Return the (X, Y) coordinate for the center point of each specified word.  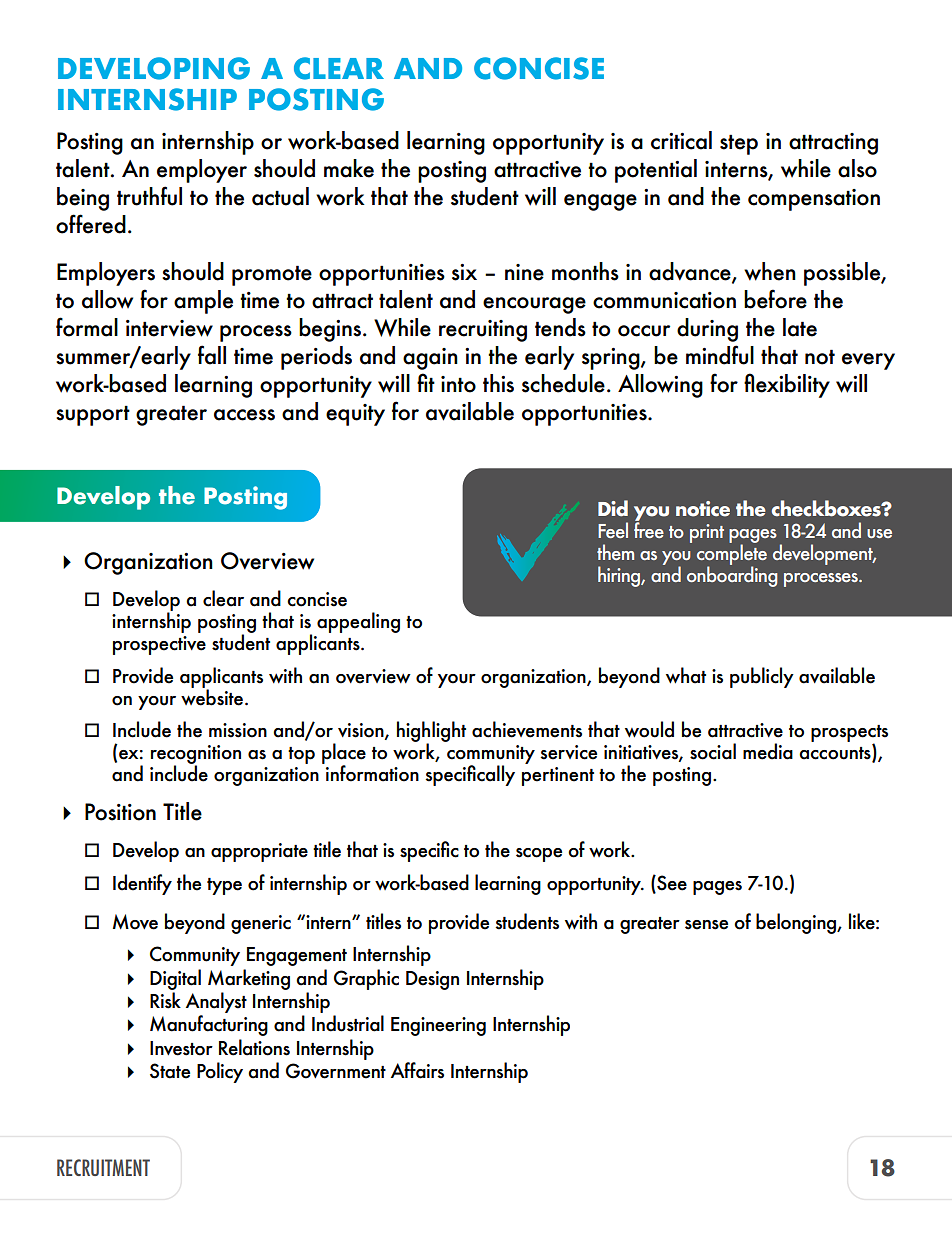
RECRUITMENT (103, 1167)
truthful (149, 196)
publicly (762, 677)
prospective (159, 645)
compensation (814, 200)
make (349, 168)
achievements (527, 729)
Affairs (417, 1070)
